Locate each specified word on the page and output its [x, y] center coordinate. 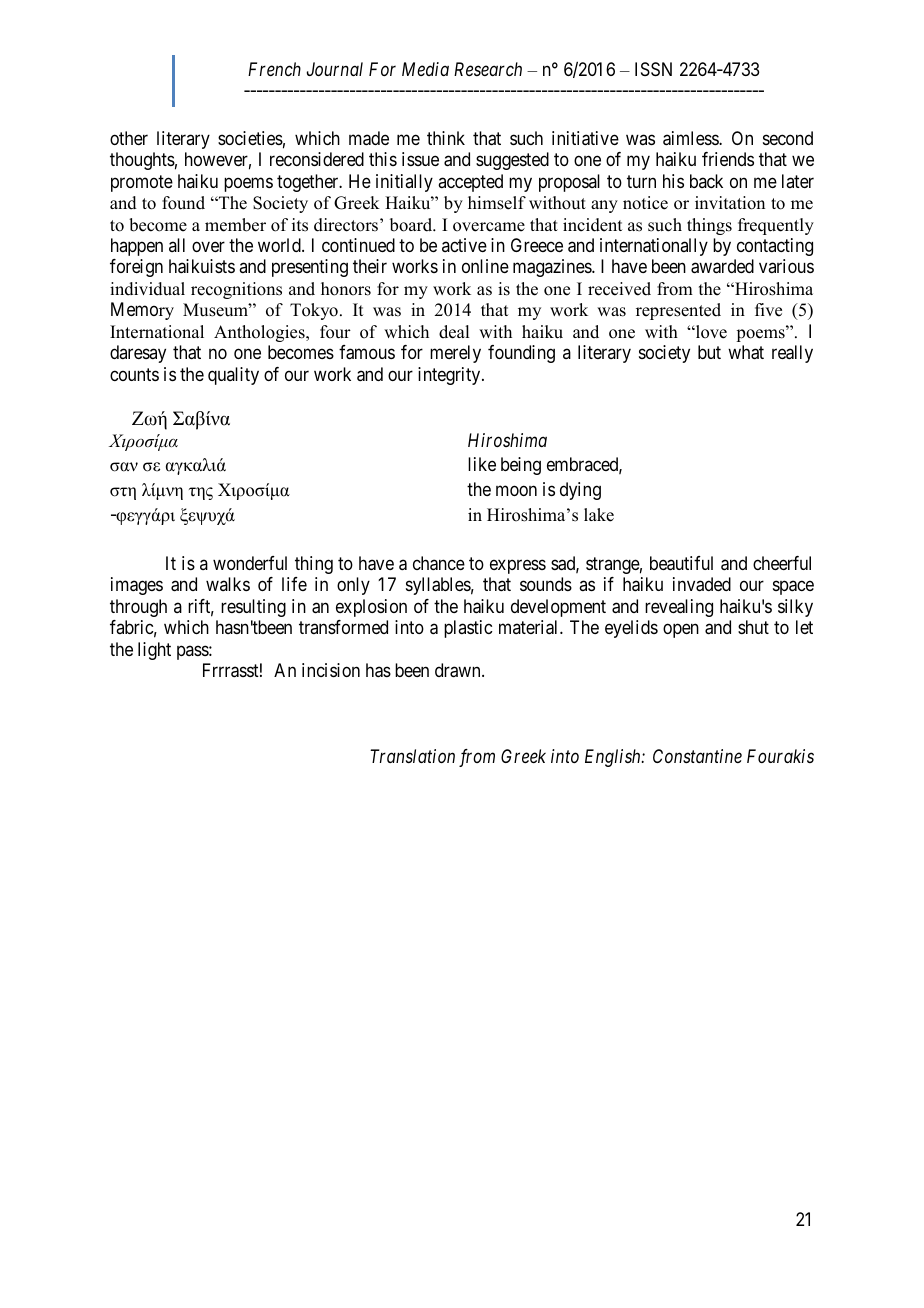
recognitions [236, 290]
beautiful [681, 563]
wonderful [250, 563]
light [154, 651]
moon [516, 491]
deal [454, 332]
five [768, 310]
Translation [412, 756]
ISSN [653, 69]
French [274, 69]
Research [488, 69]
